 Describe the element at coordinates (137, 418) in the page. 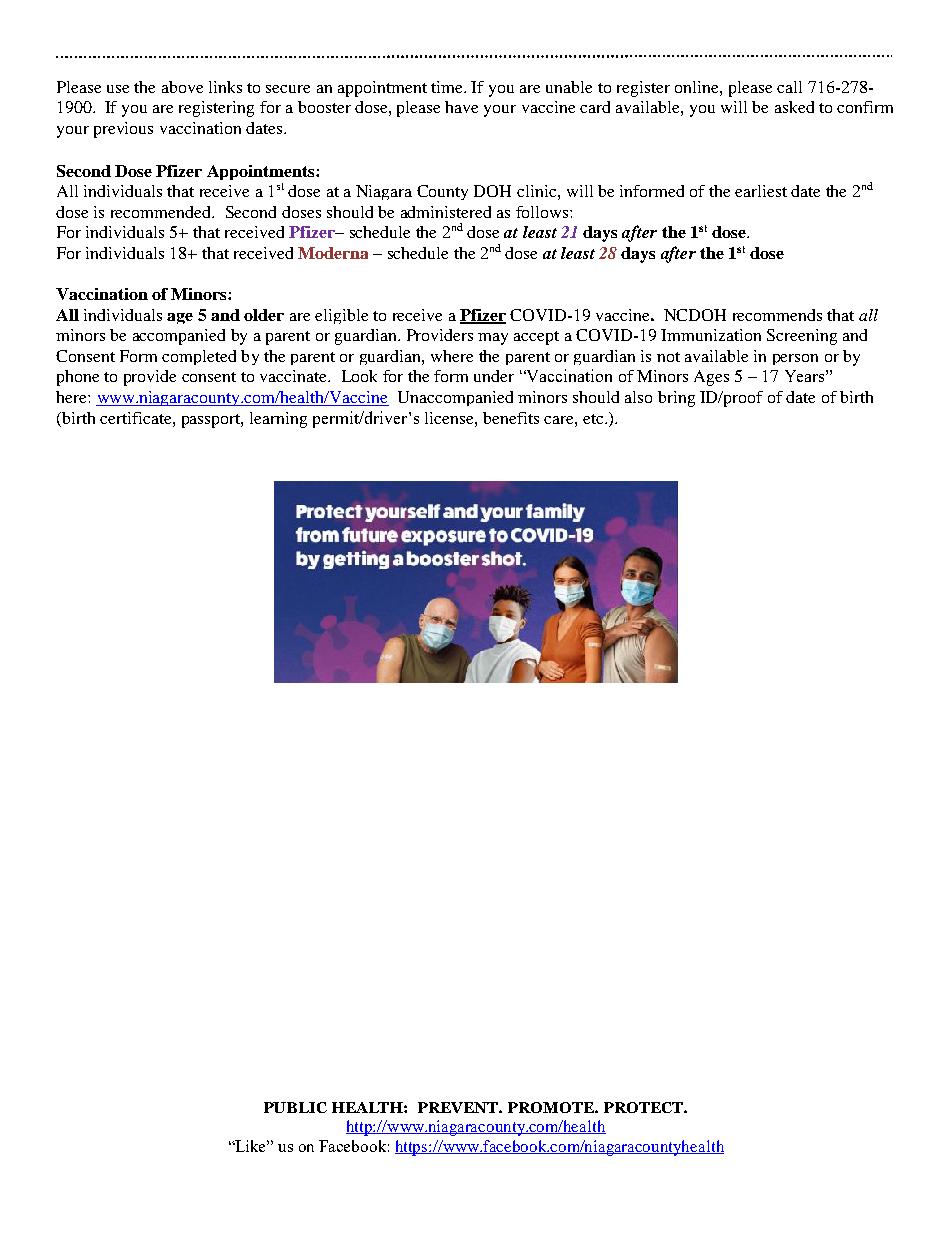

I see `certificate` at that location.
